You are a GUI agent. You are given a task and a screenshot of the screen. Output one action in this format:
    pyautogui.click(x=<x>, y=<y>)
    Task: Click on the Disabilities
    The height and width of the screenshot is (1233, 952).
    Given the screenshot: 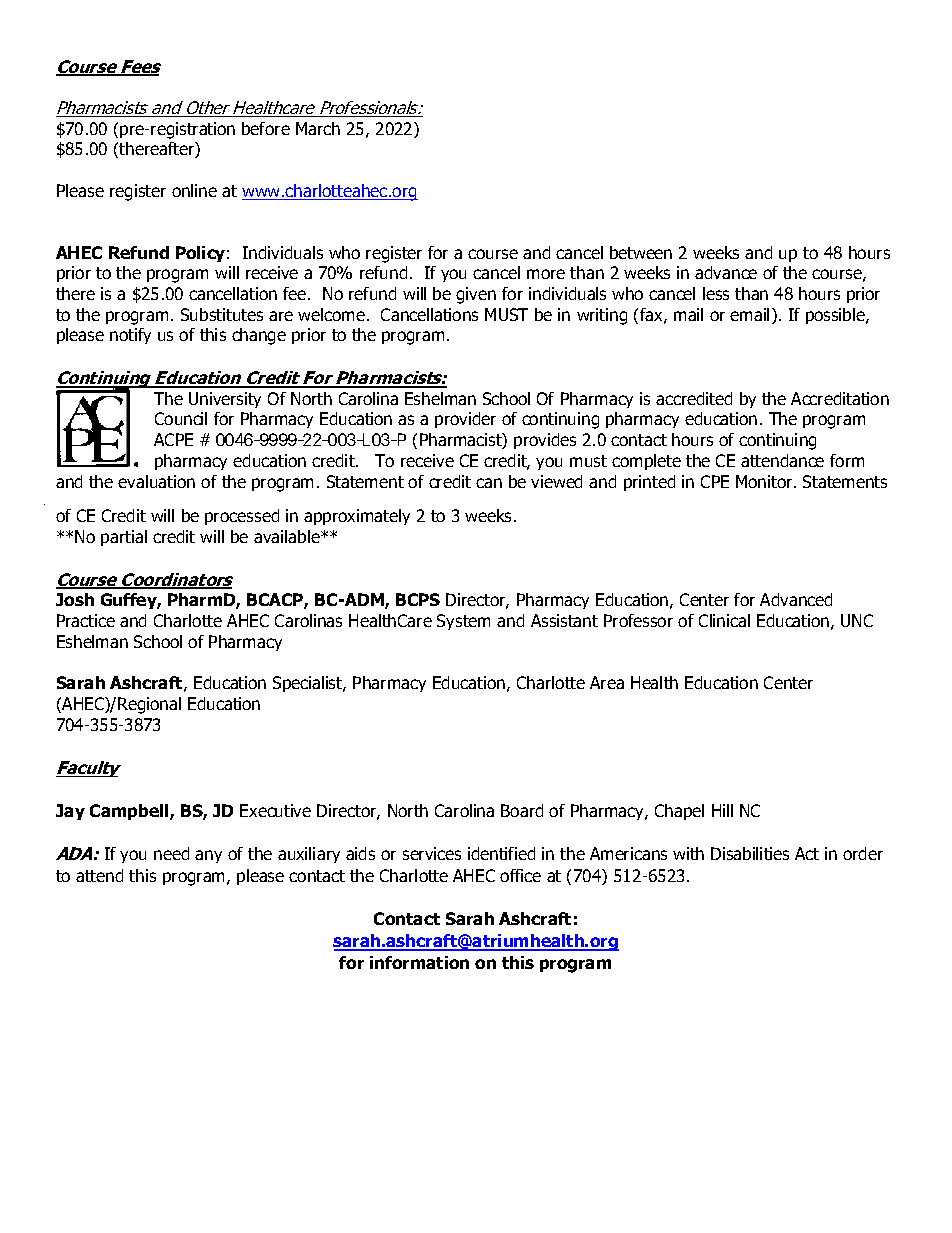 What is the action you would take?
    pyautogui.click(x=750, y=853)
